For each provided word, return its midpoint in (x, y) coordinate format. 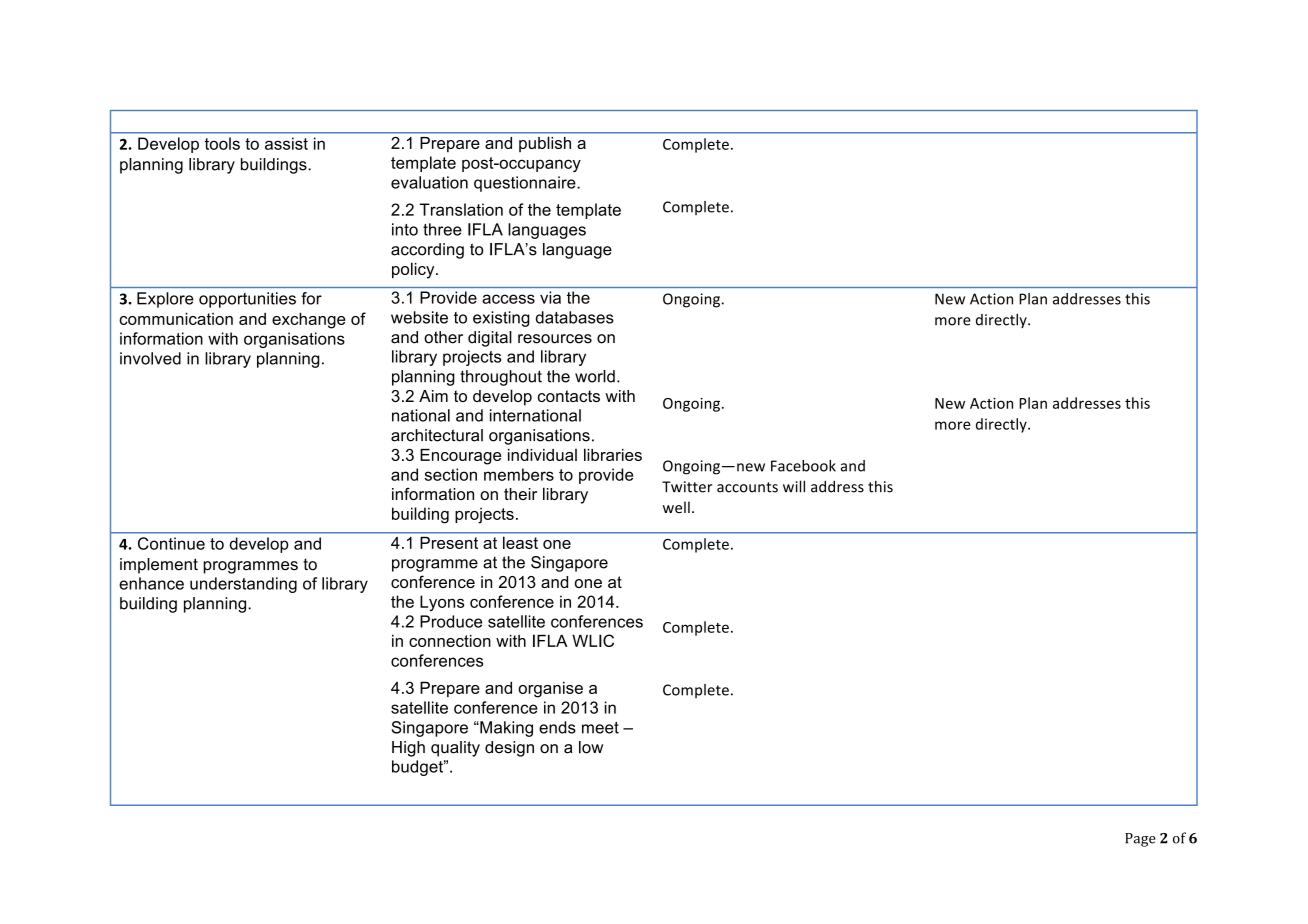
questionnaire (526, 184)
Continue (171, 543)
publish (545, 144)
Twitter (687, 487)
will (794, 486)
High (408, 749)
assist (286, 143)
